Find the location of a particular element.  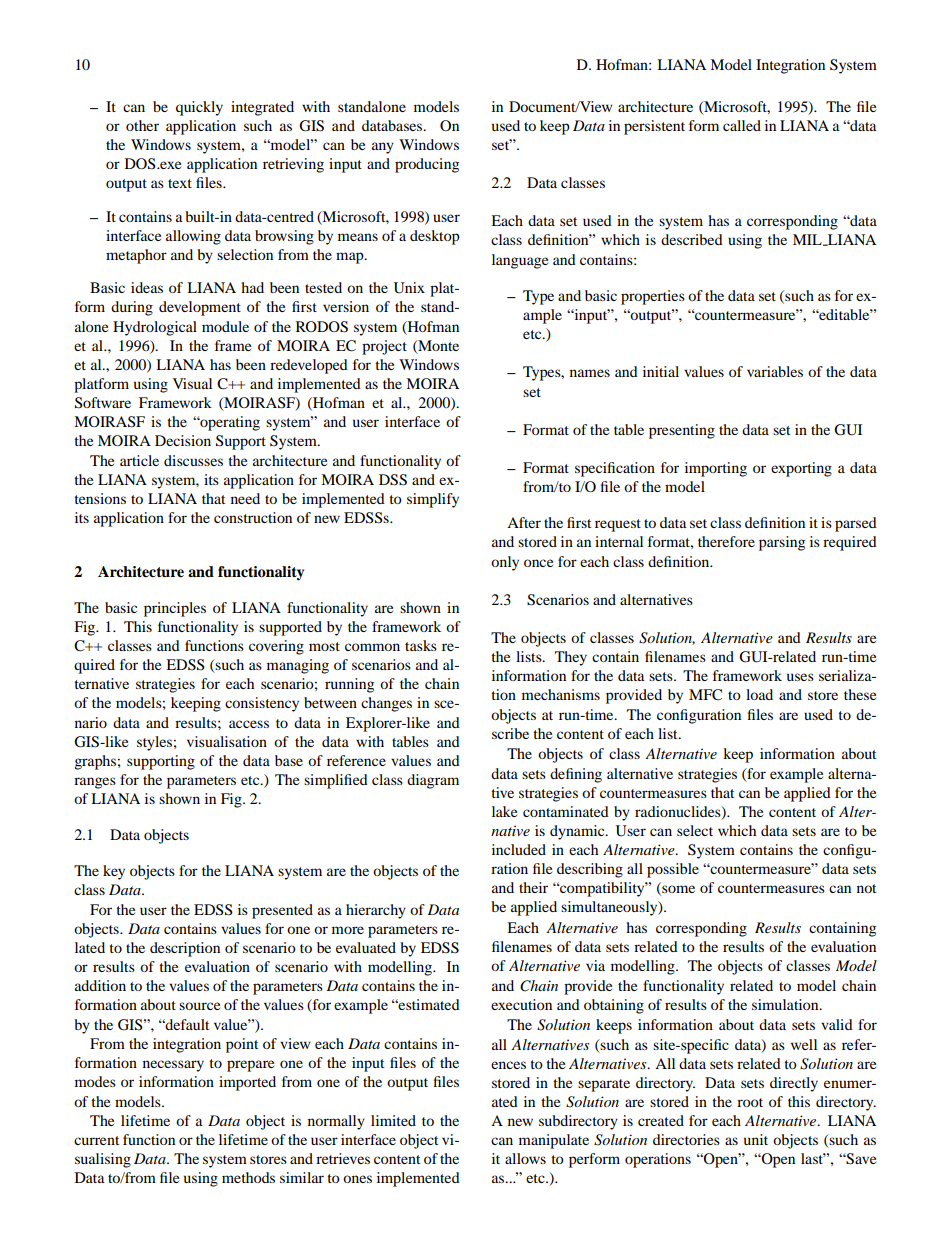

producing is located at coordinates (427, 165).
